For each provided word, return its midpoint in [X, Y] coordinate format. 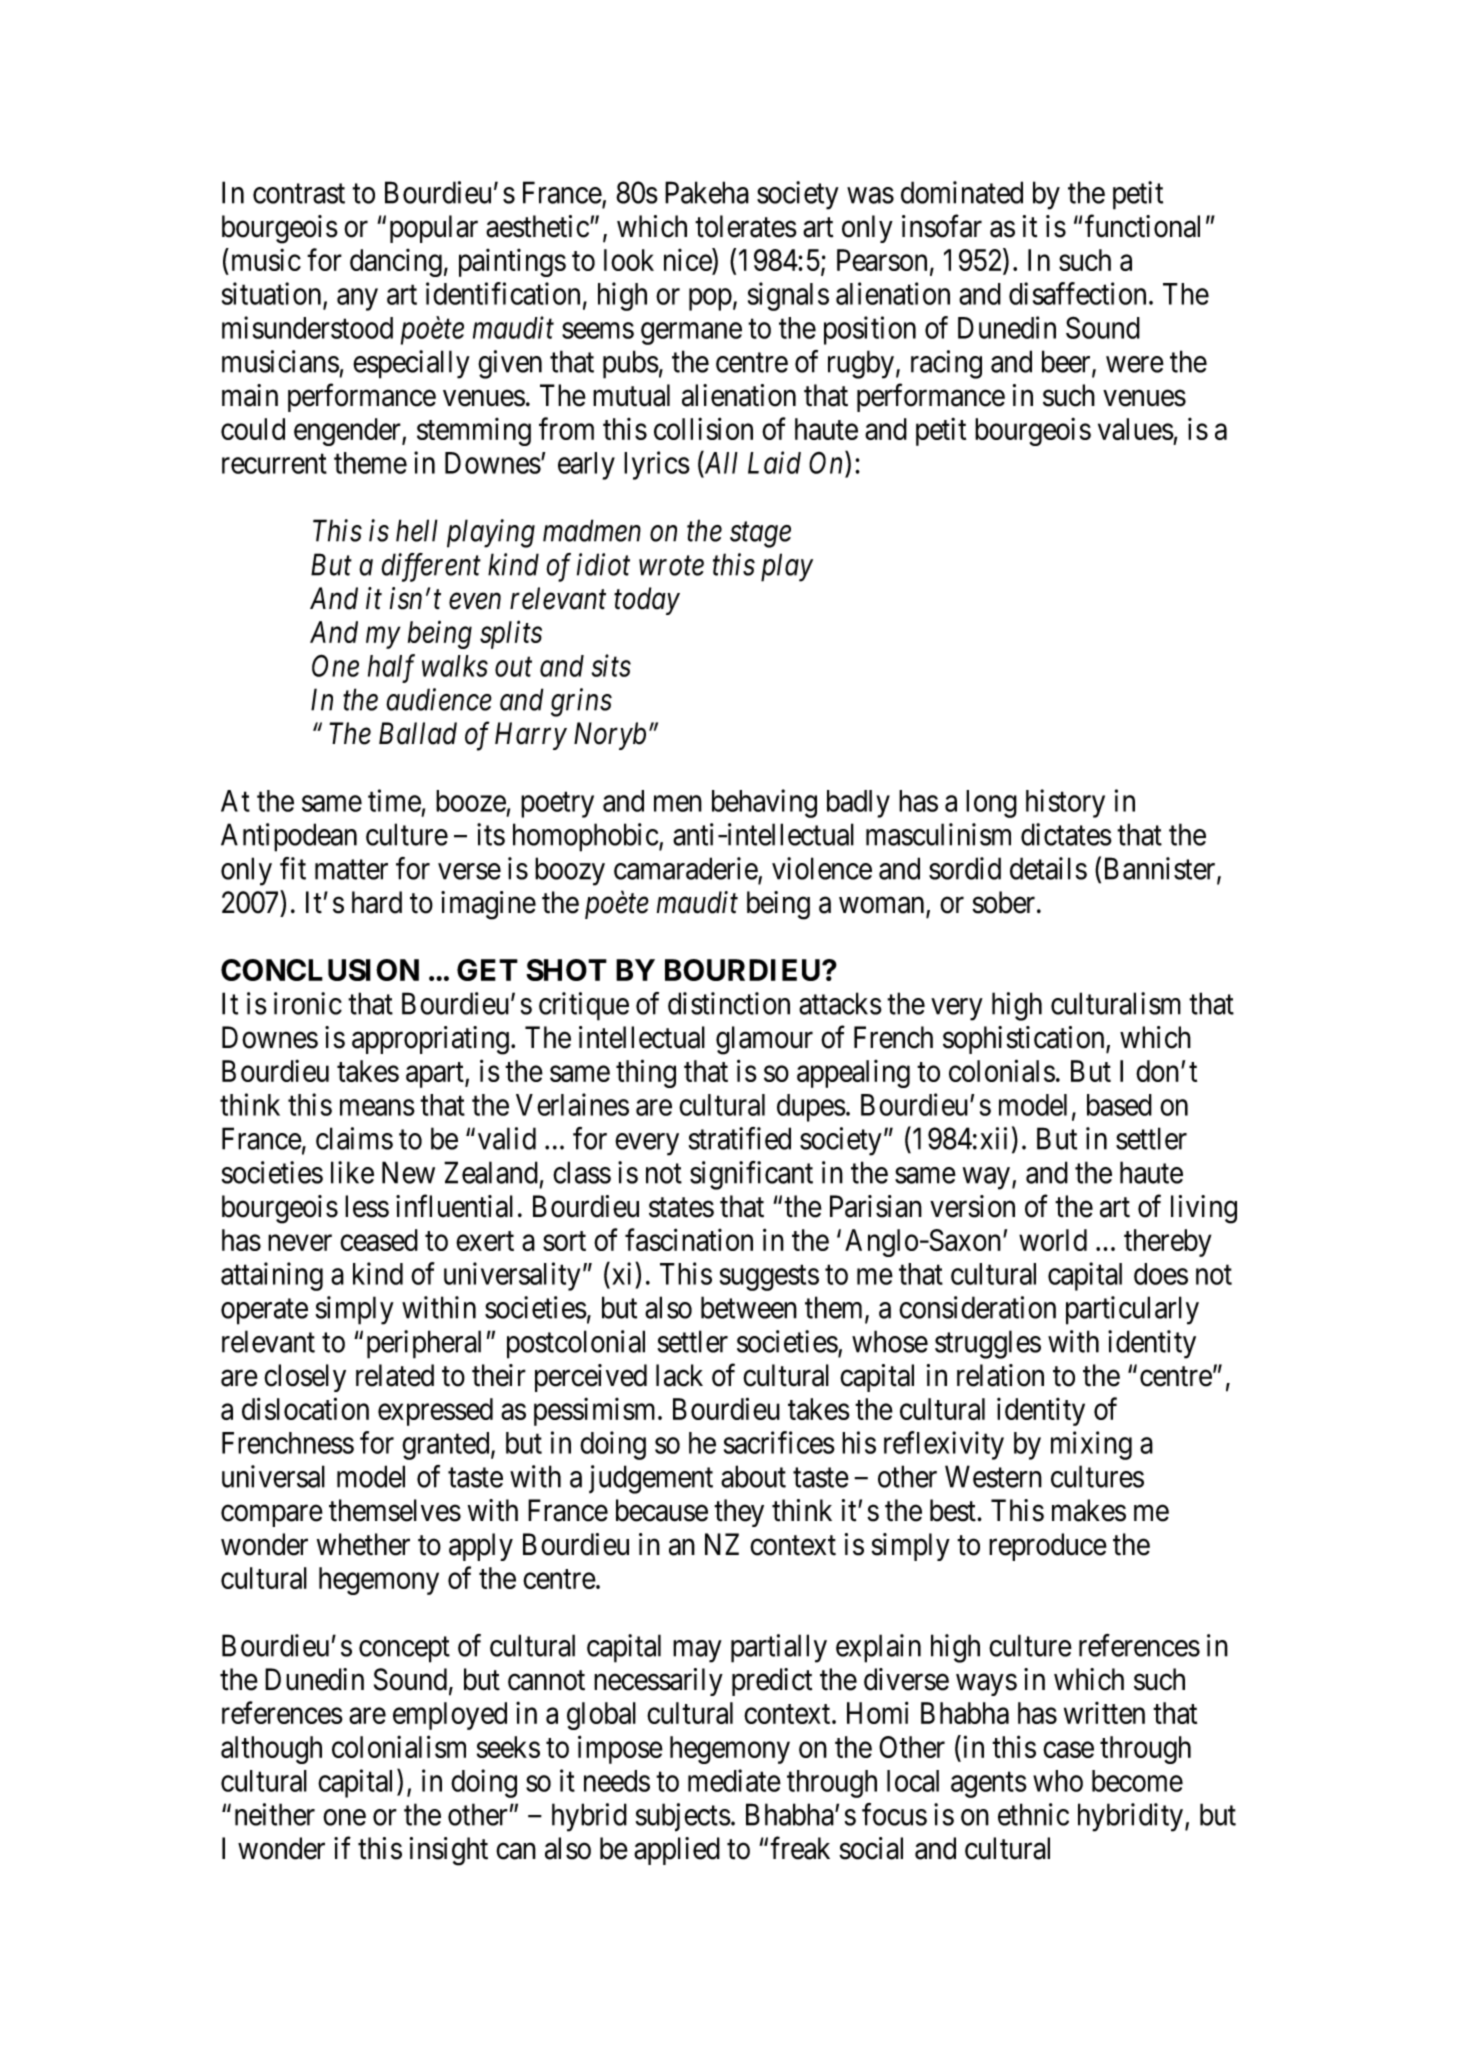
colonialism [399, 1746]
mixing [1091, 1445]
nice [688, 261]
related [395, 1375]
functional [1142, 226]
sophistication [1025, 1040]
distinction [729, 1003]
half [391, 668]
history [1065, 803]
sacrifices [779, 1442]
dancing [396, 263]
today [647, 601]
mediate [734, 1780]
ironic [308, 1003]
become [1137, 1781]
